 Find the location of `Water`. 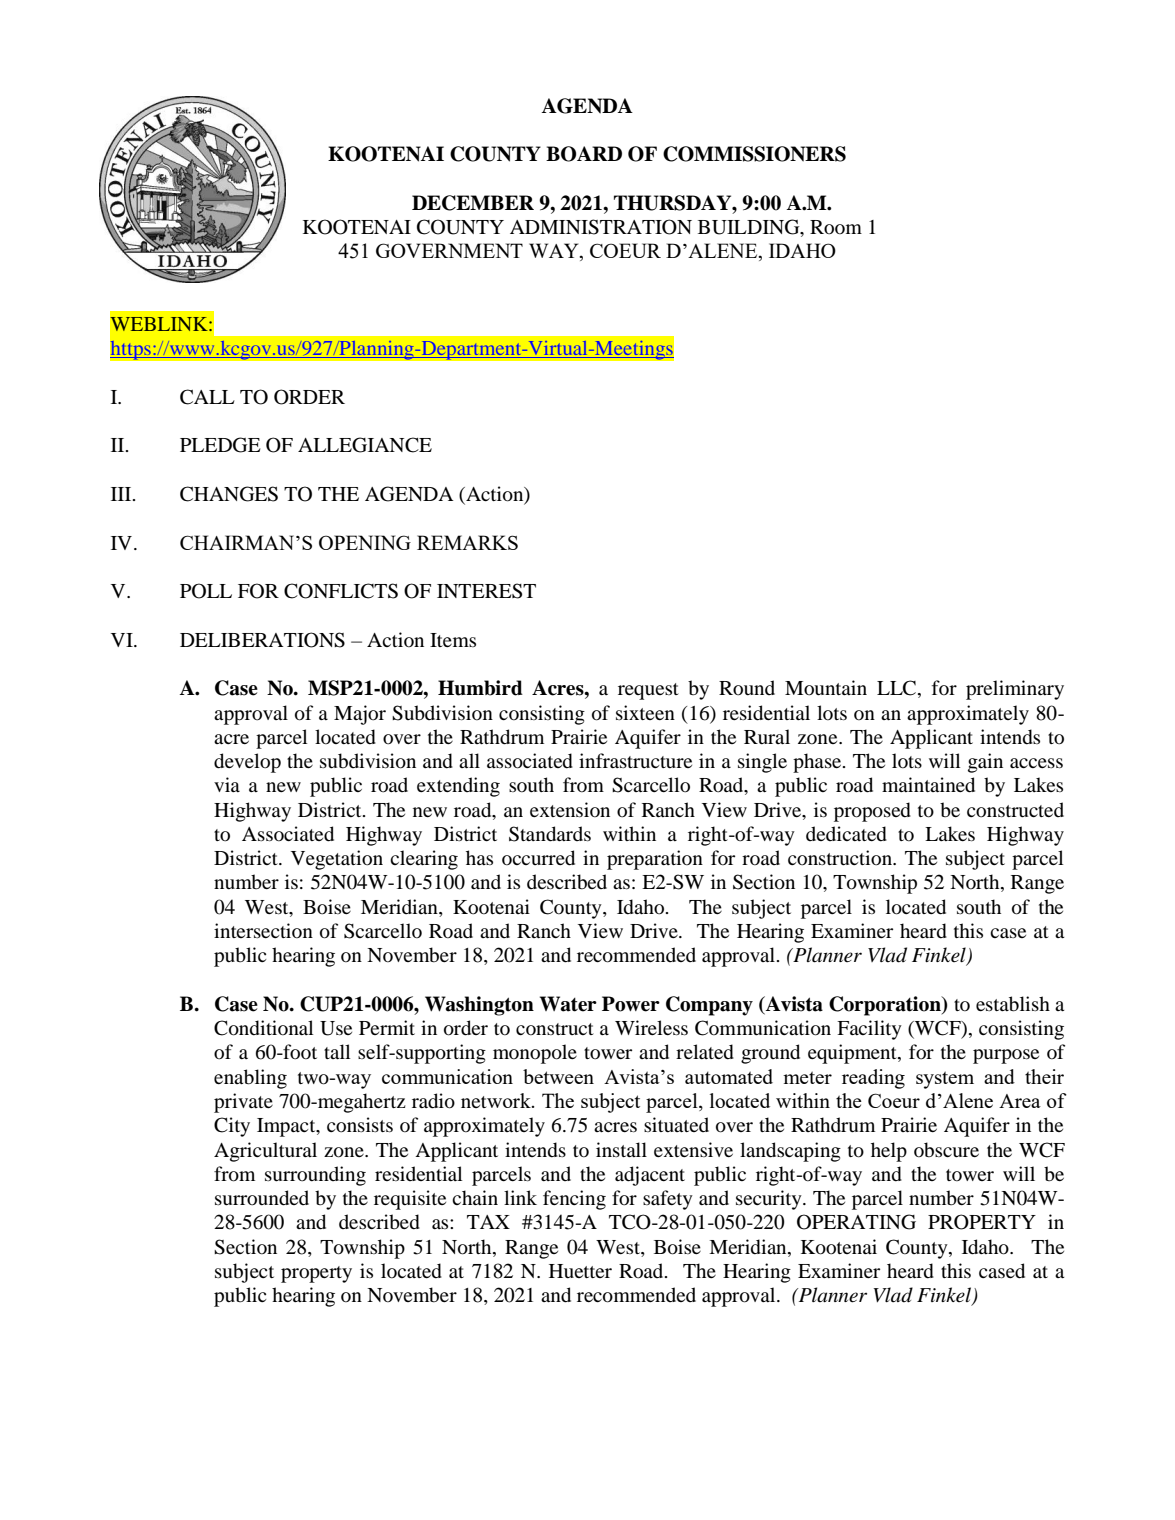

Water is located at coordinates (568, 1004).
